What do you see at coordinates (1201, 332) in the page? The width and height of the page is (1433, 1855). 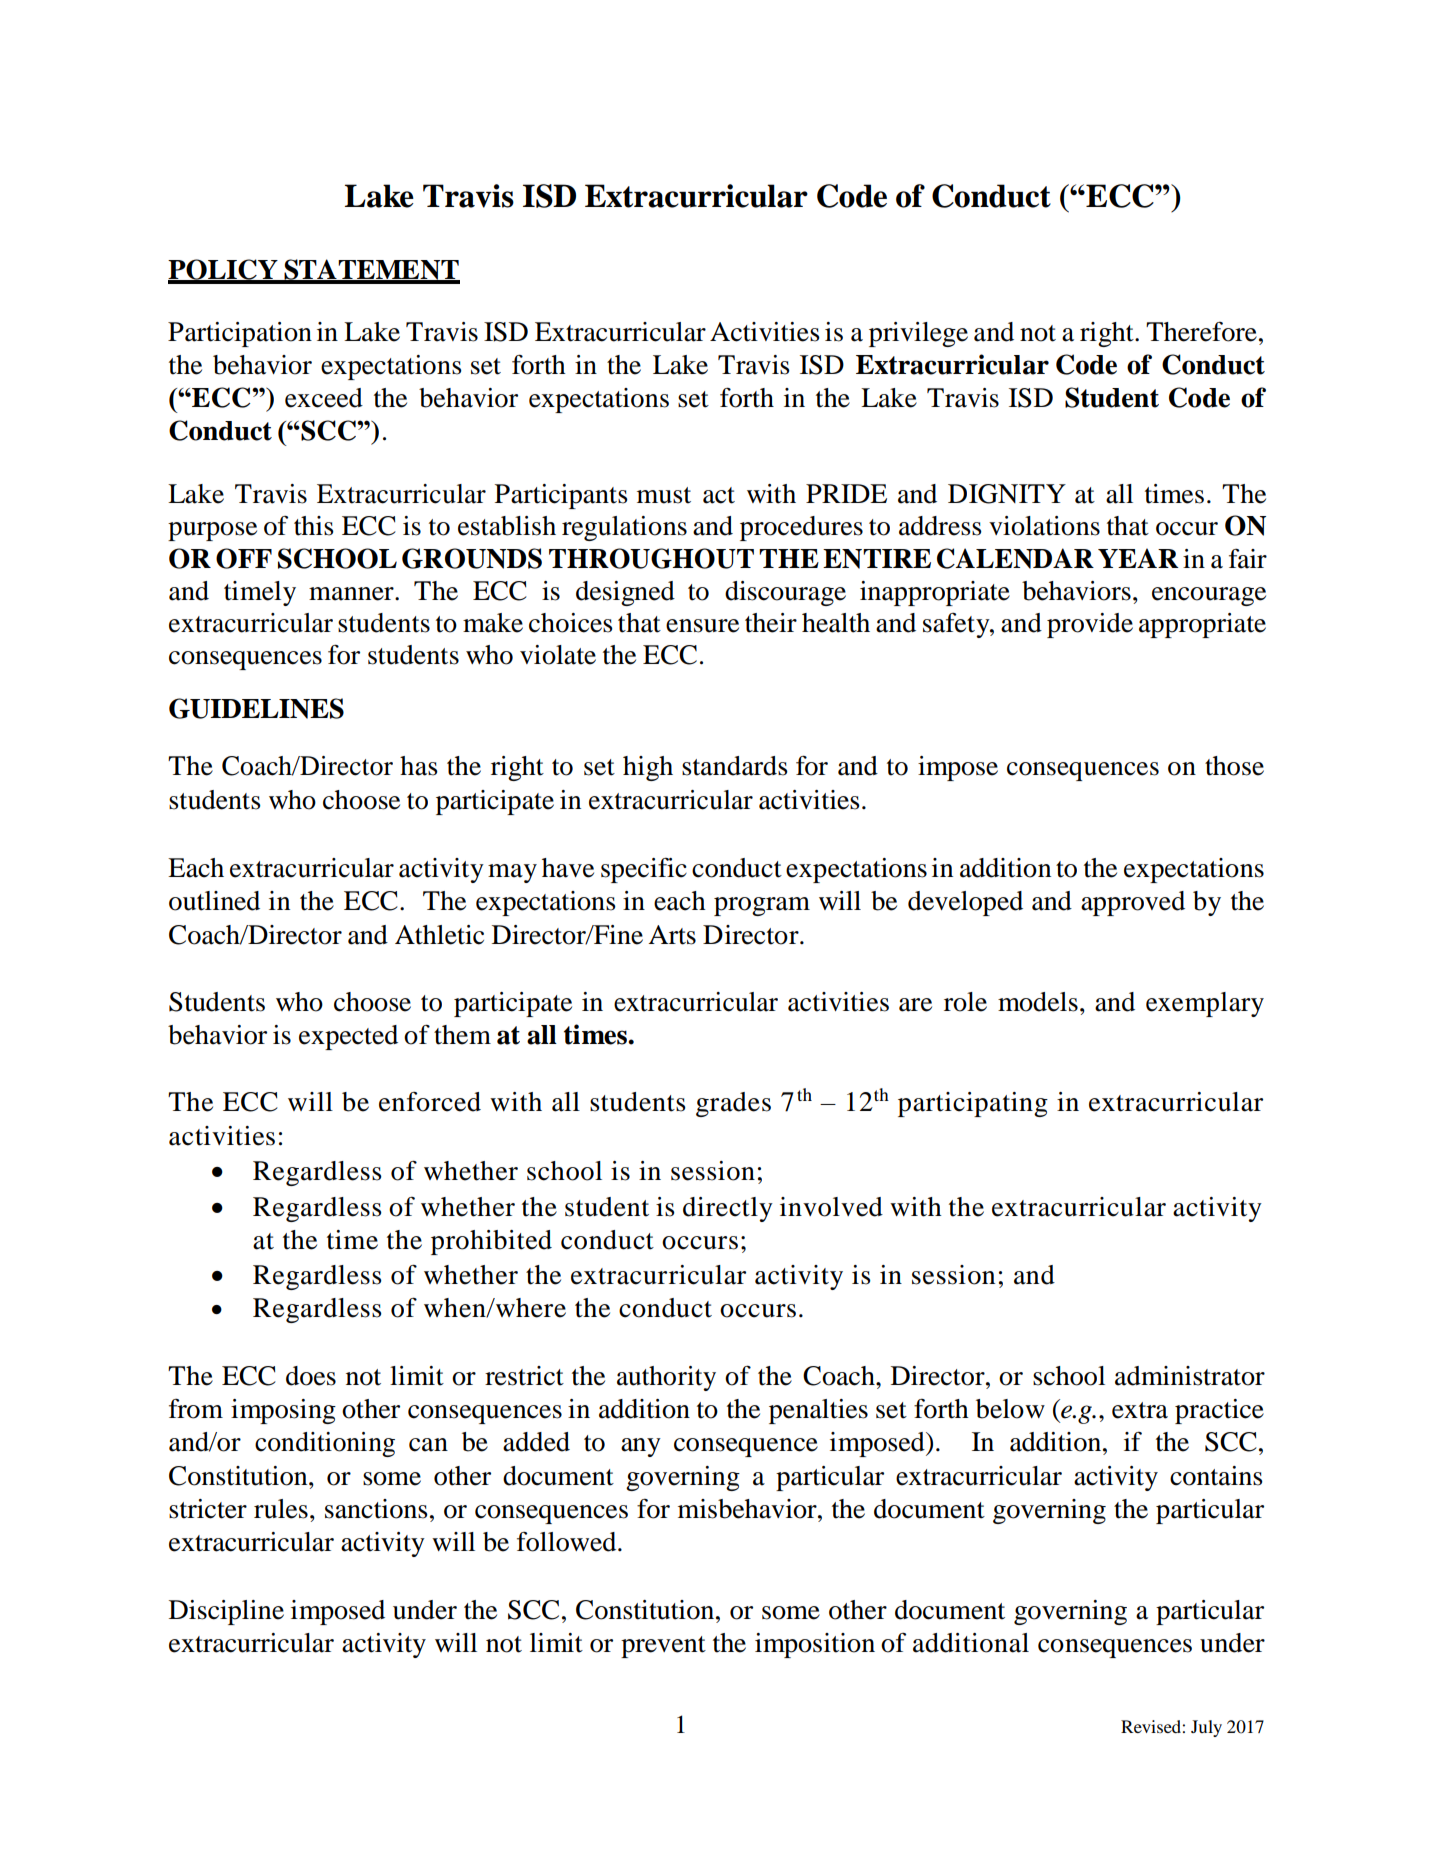 I see `Therefore` at bounding box center [1201, 332].
